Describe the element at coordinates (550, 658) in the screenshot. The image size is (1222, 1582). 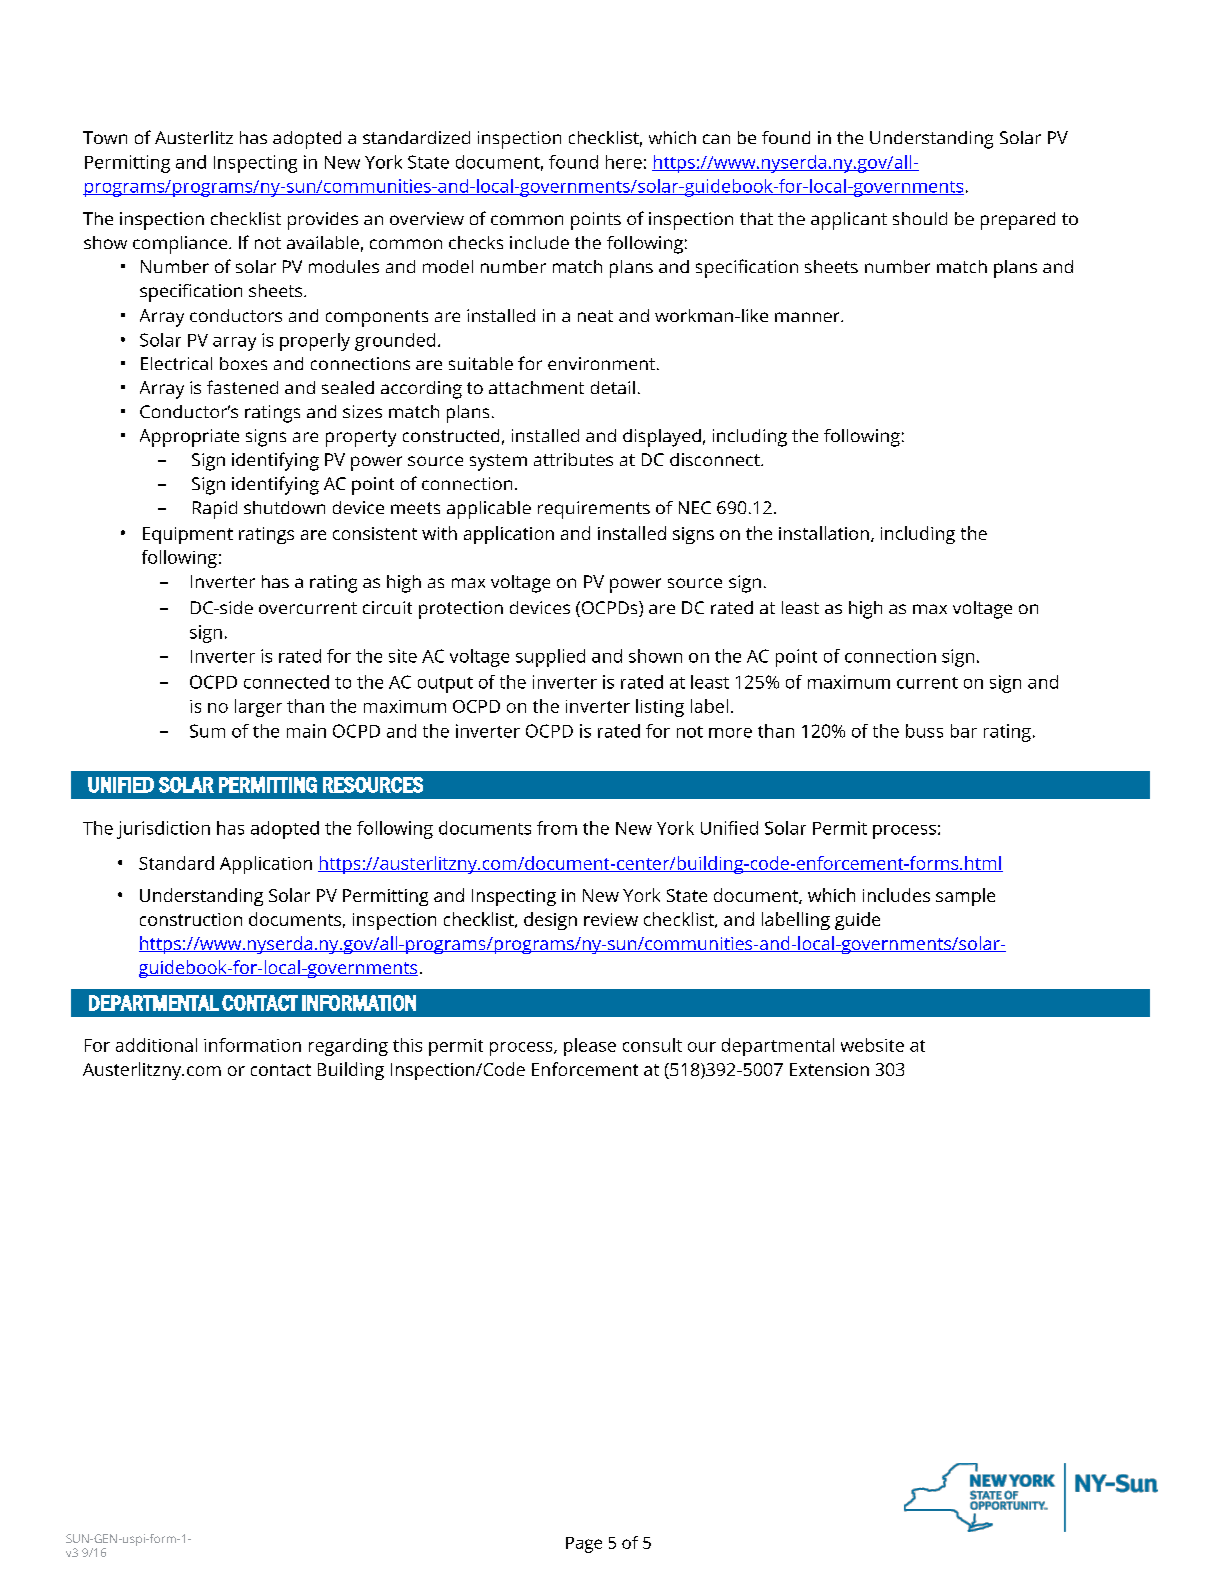
I see `supplied` at that location.
